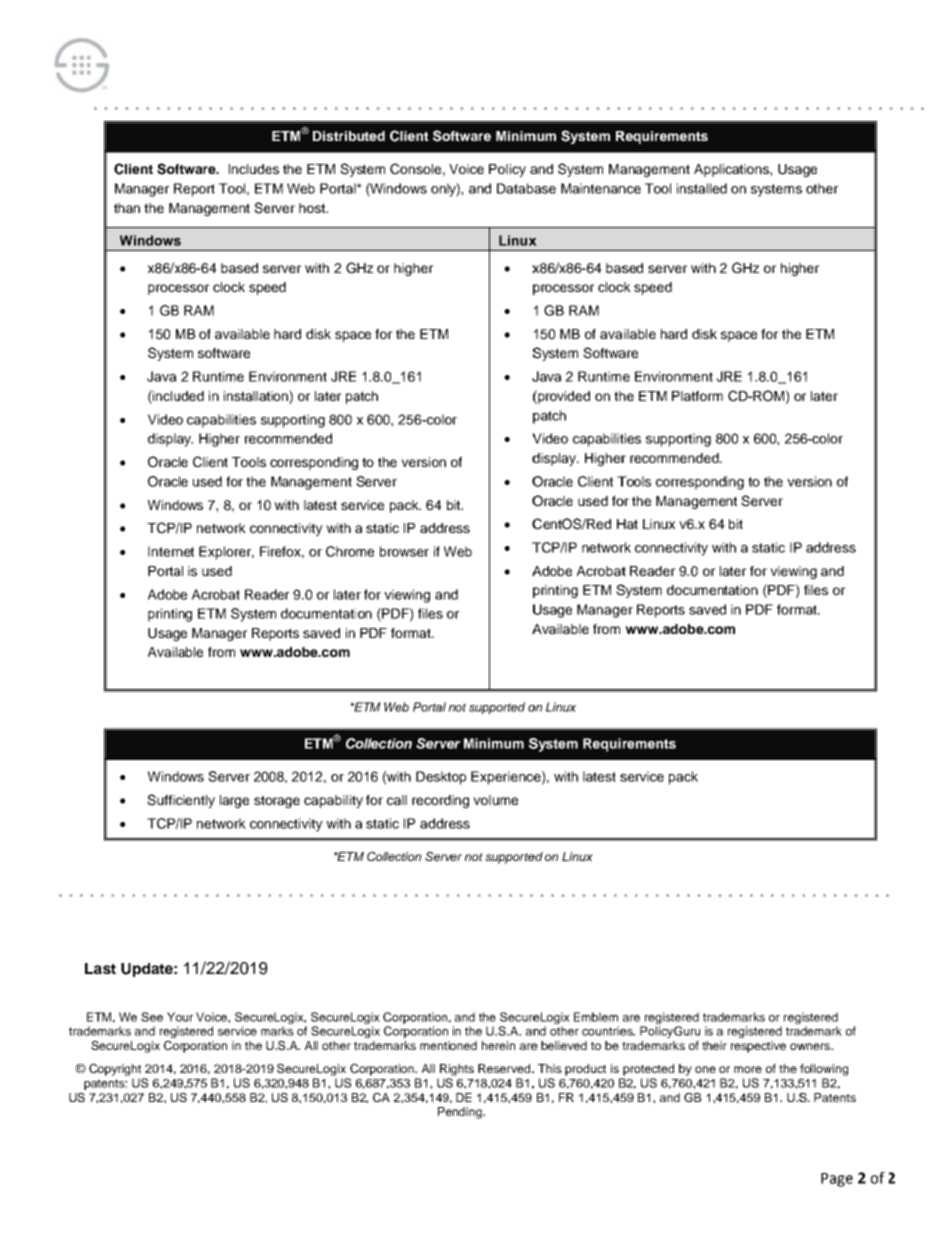  I want to click on saved, so click(321, 633).
